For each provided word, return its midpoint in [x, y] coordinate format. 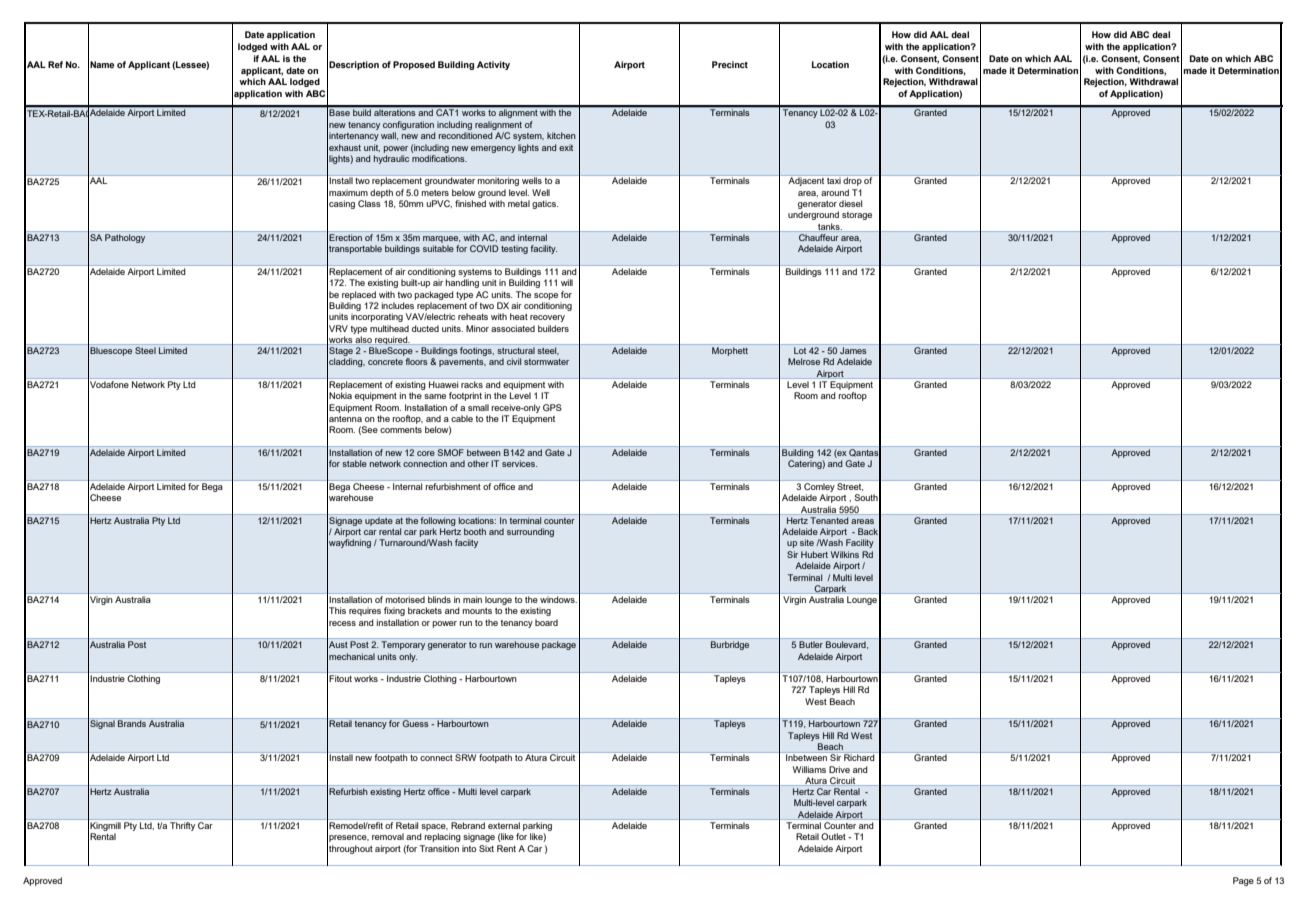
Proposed [414, 65]
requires [365, 611]
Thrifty [182, 826]
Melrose [804, 361]
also [364, 340]
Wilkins [845, 554]
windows [558, 599]
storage [857, 216]
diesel [850, 203]
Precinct [730, 64]
